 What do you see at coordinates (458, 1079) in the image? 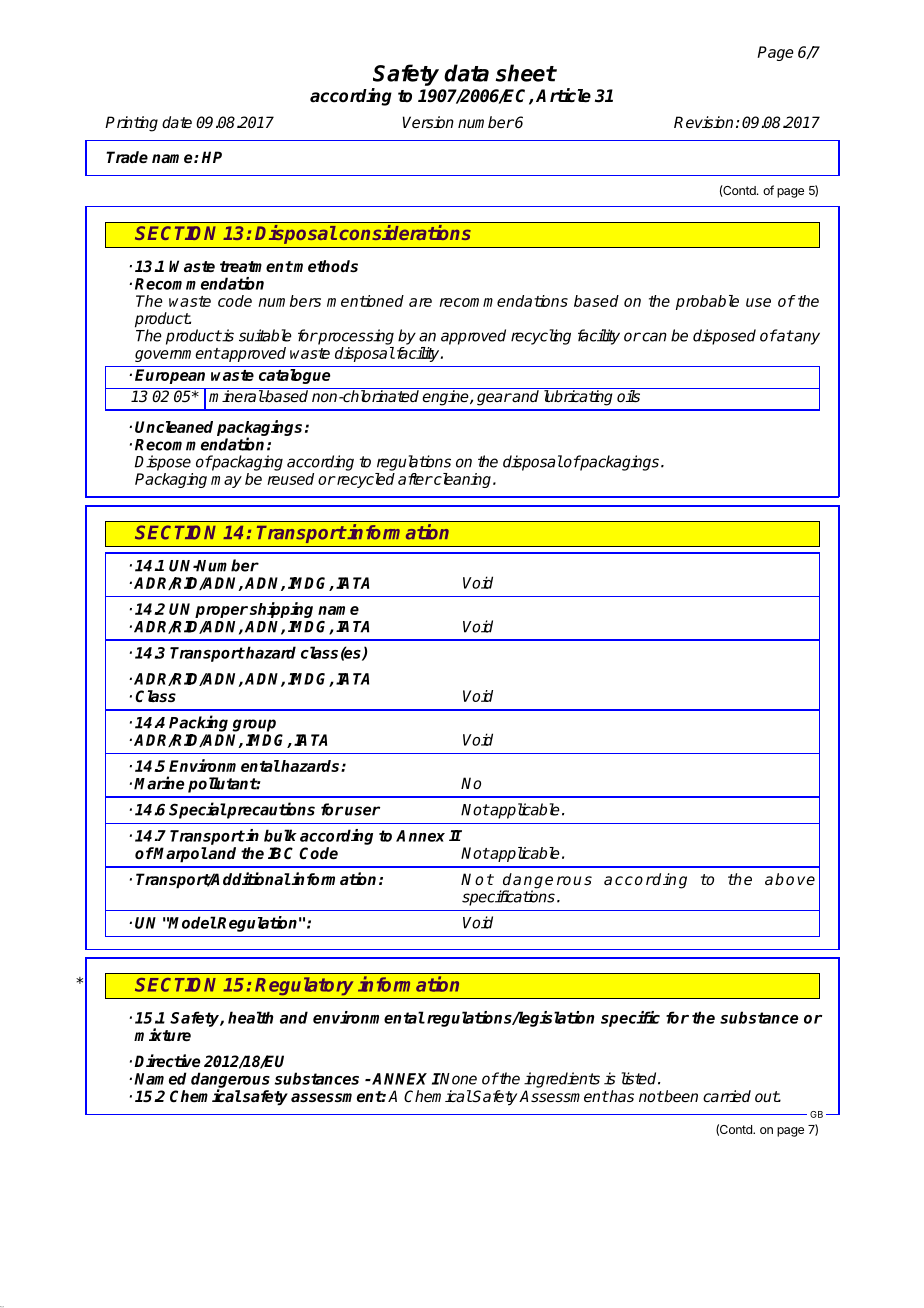
I see `None` at bounding box center [458, 1079].
